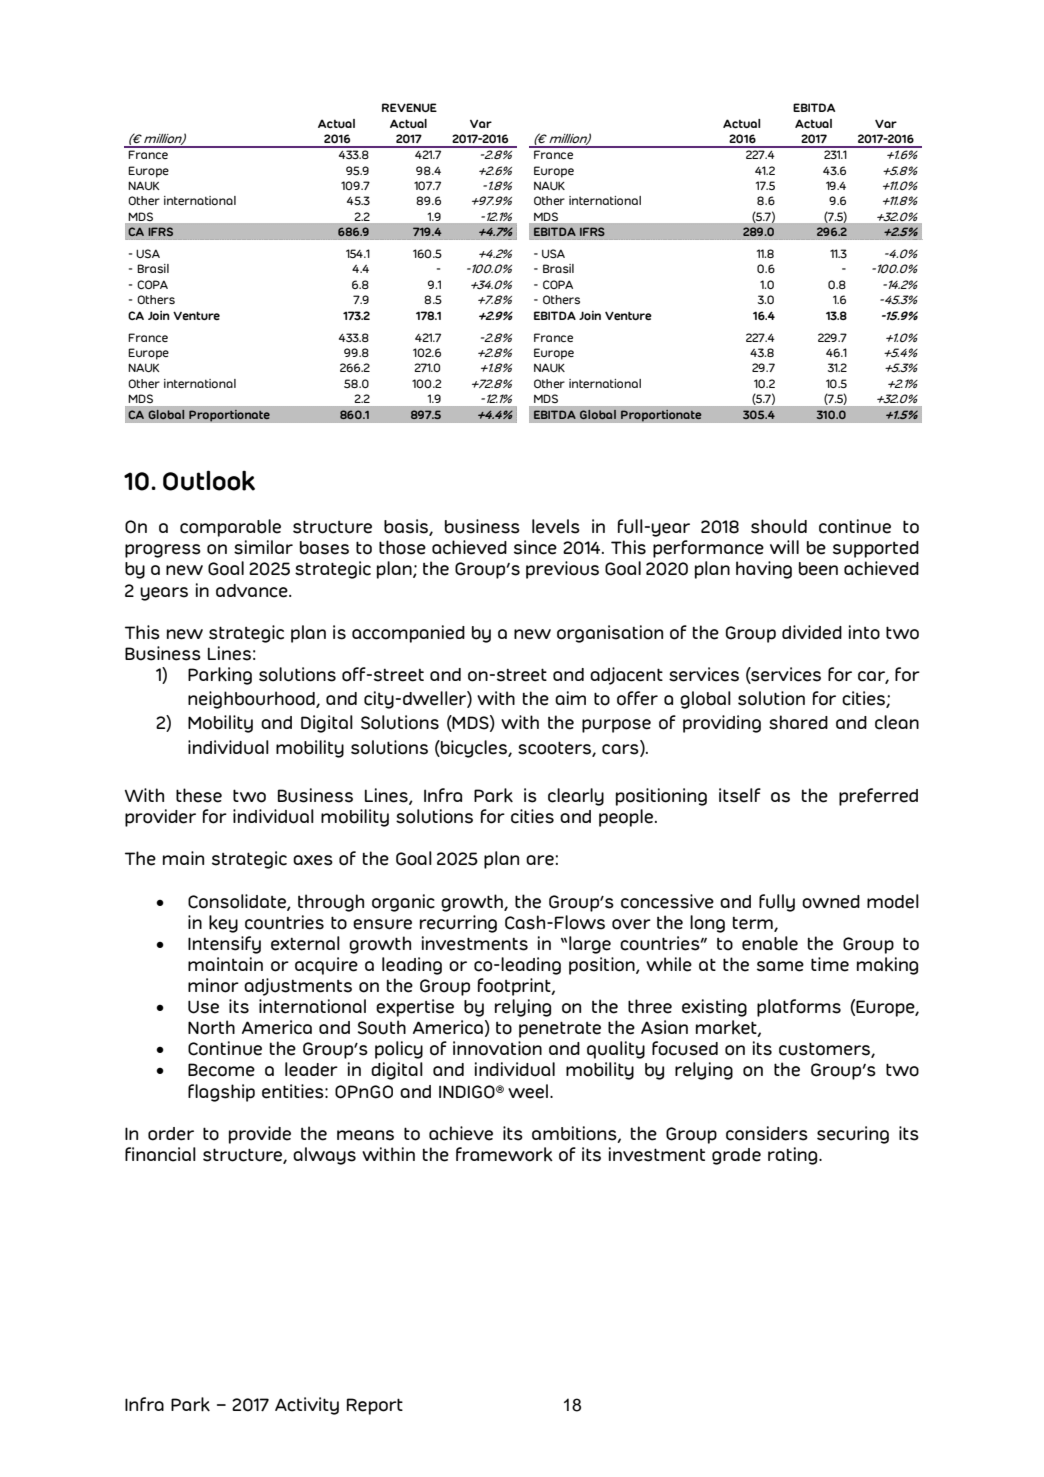  I want to click on REVENUE, so click(409, 107).
